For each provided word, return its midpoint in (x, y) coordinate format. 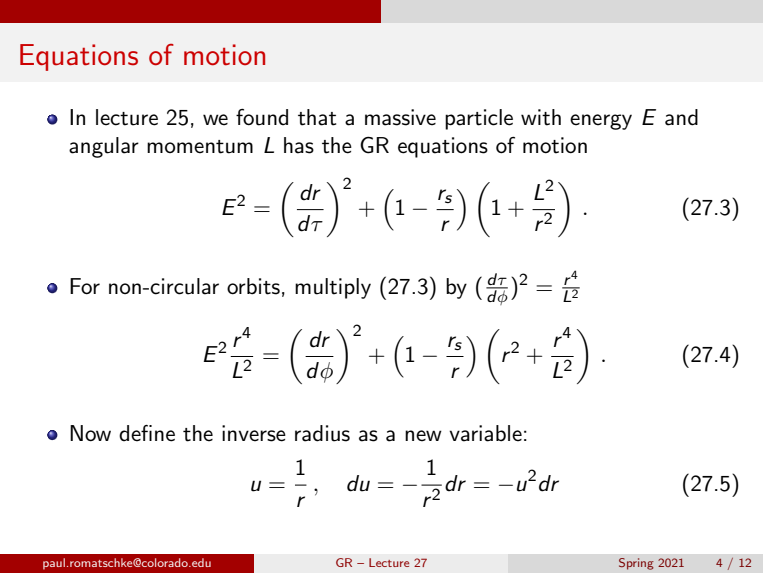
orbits (253, 286)
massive (400, 117)
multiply (333, 288)
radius (322, 433)
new (423, 436)
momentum (200, 147)
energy (601, 122)
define (147, 433)
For (85, 286)
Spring (636, 564)
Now (90, 433)
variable (485, 433)
